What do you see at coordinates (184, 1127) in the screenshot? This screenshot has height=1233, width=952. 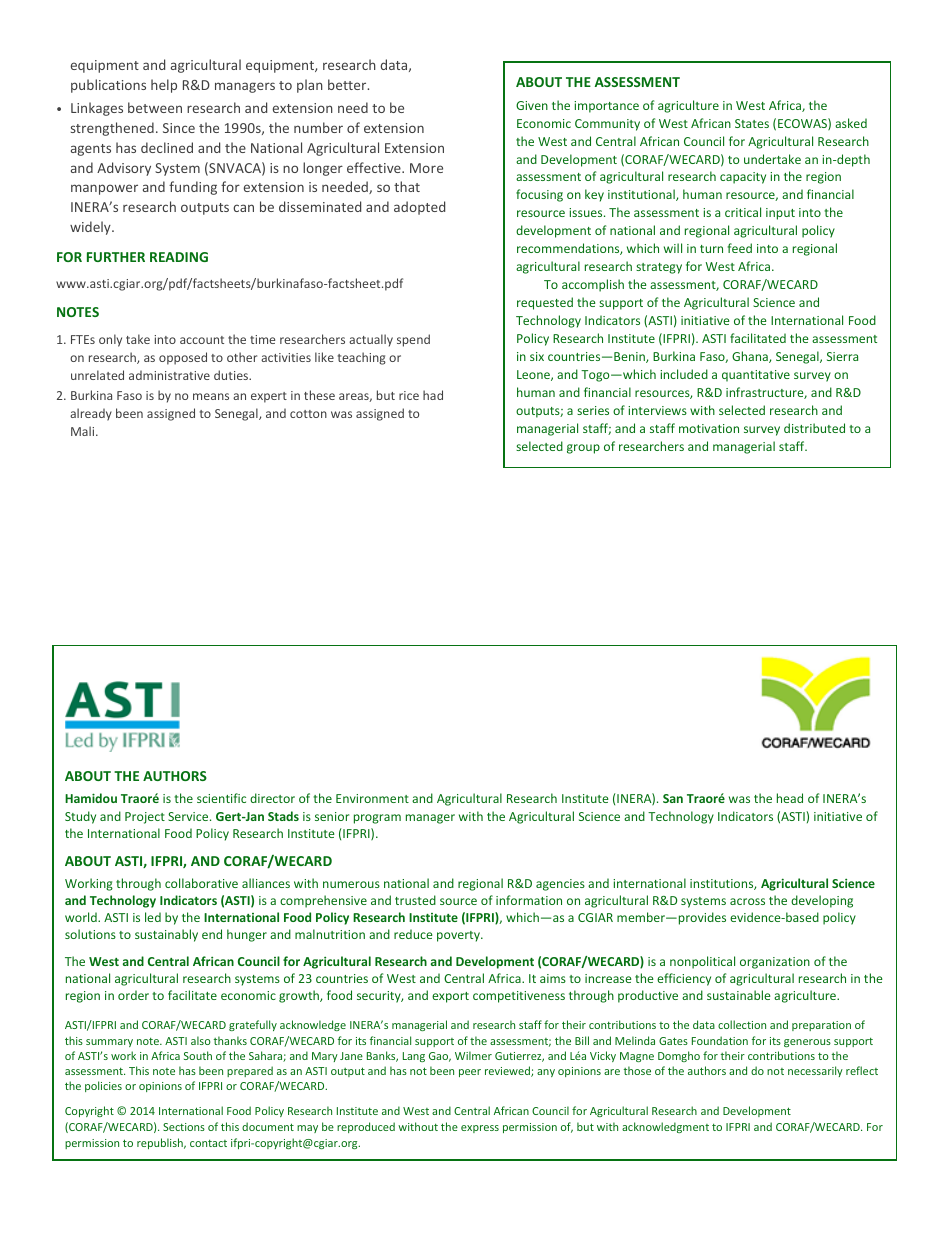 I see `Sections` at bounding box center [184, 1127].
